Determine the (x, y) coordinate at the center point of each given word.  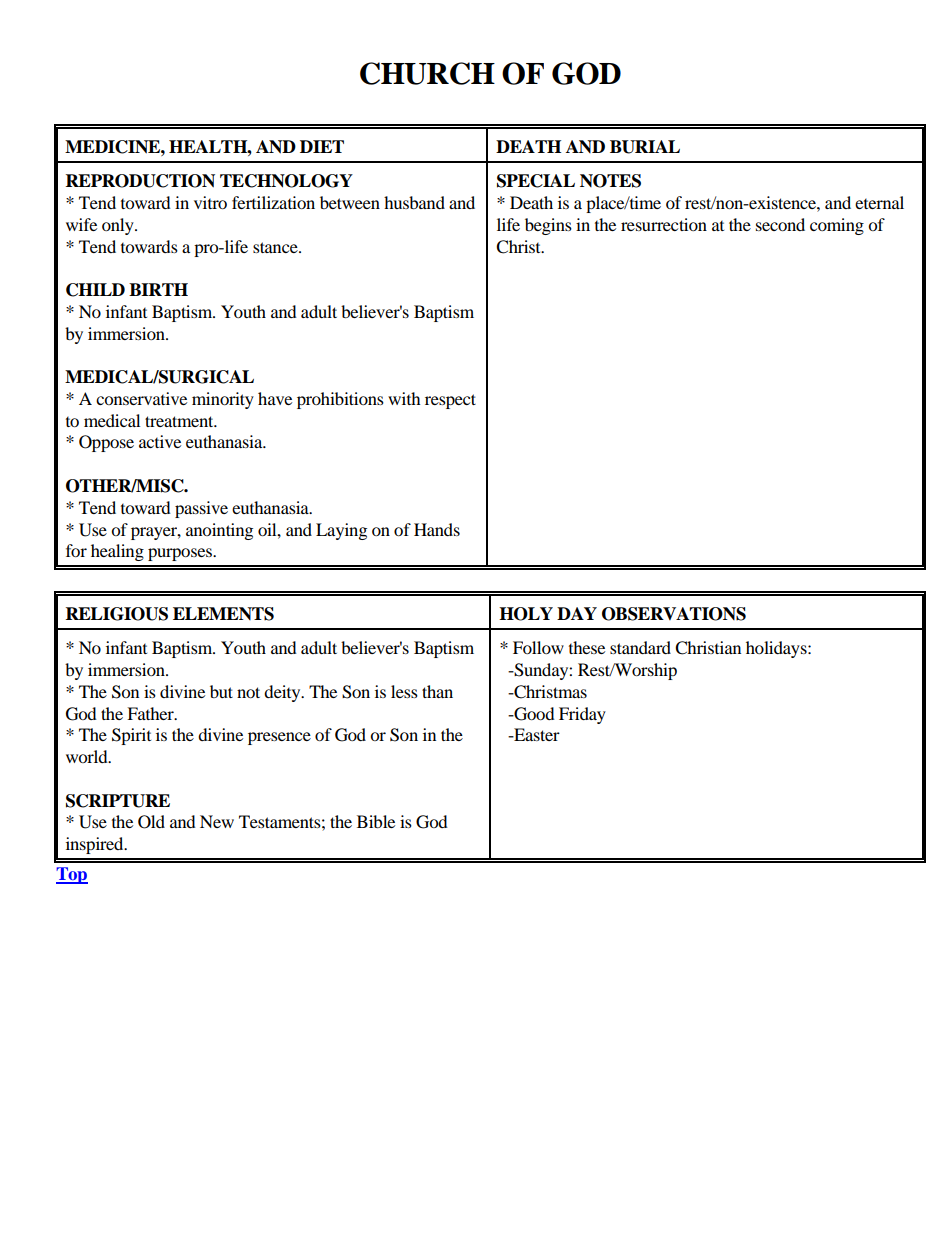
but (221, 691)
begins (548, 226)
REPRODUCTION (140, 181)
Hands (437, 529)
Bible (376, 821)
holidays (777, 649)
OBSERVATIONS (674, 614)
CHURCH (427, 73)
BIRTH (158, 289)
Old (151, 822)
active (160, 441)
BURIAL (645, 147)
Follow (538, 647)
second (780, 224)
